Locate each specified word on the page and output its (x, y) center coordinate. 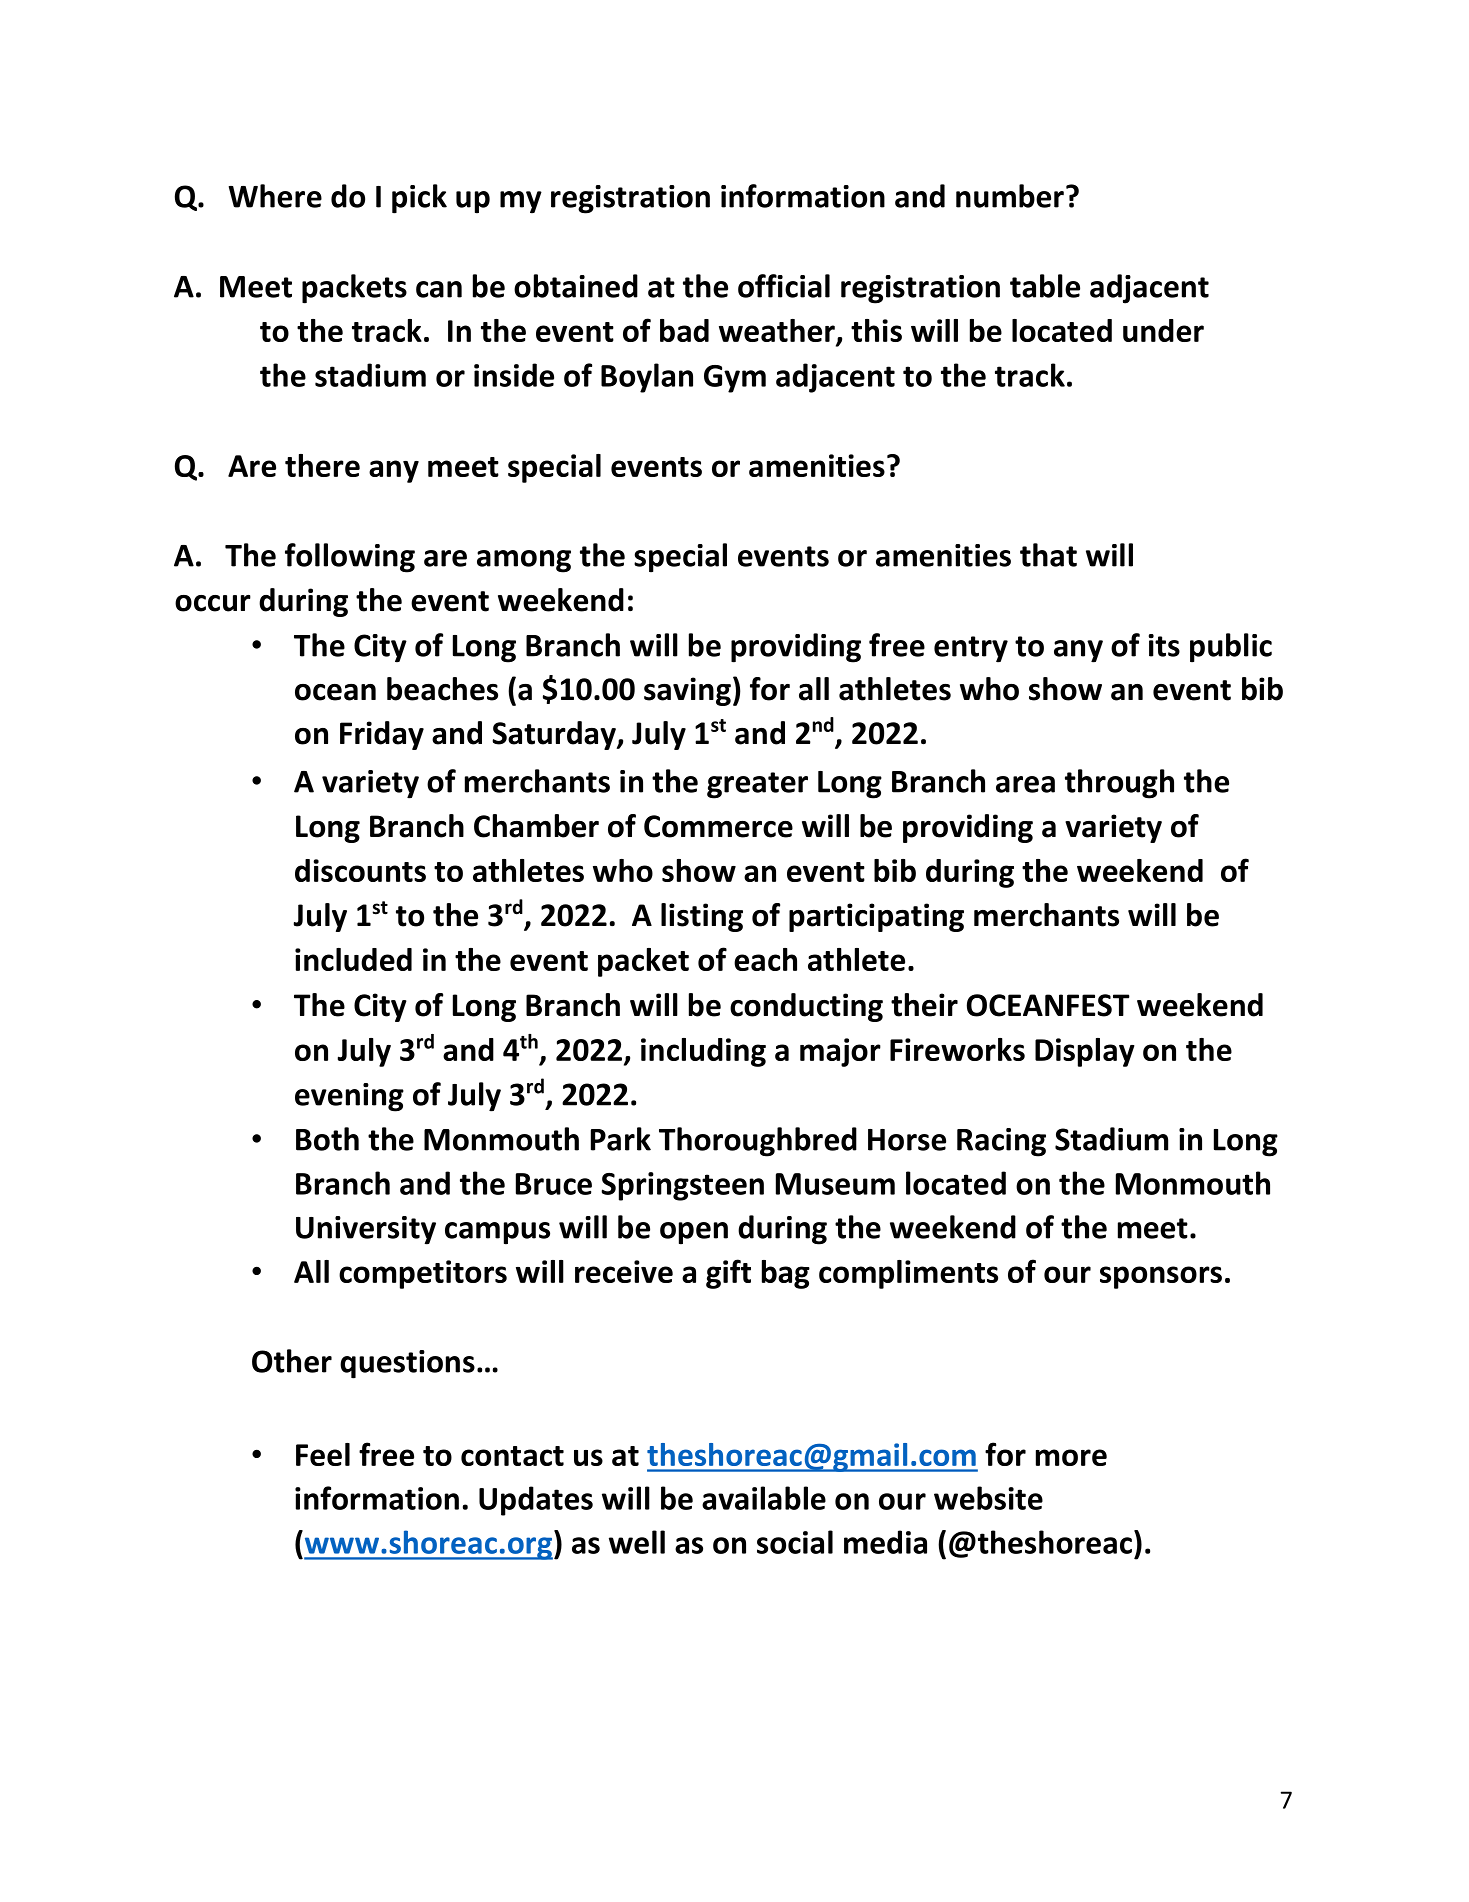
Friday (382, 735)
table (1045, 286)
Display (1085, 1052)
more (1071, 1457)
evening (349, 1097)
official (784, 286)
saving (687, 691)
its (1164, 645)
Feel (323, 1454)
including (703, 1052)
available (764, 1498)
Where (275, 196)
